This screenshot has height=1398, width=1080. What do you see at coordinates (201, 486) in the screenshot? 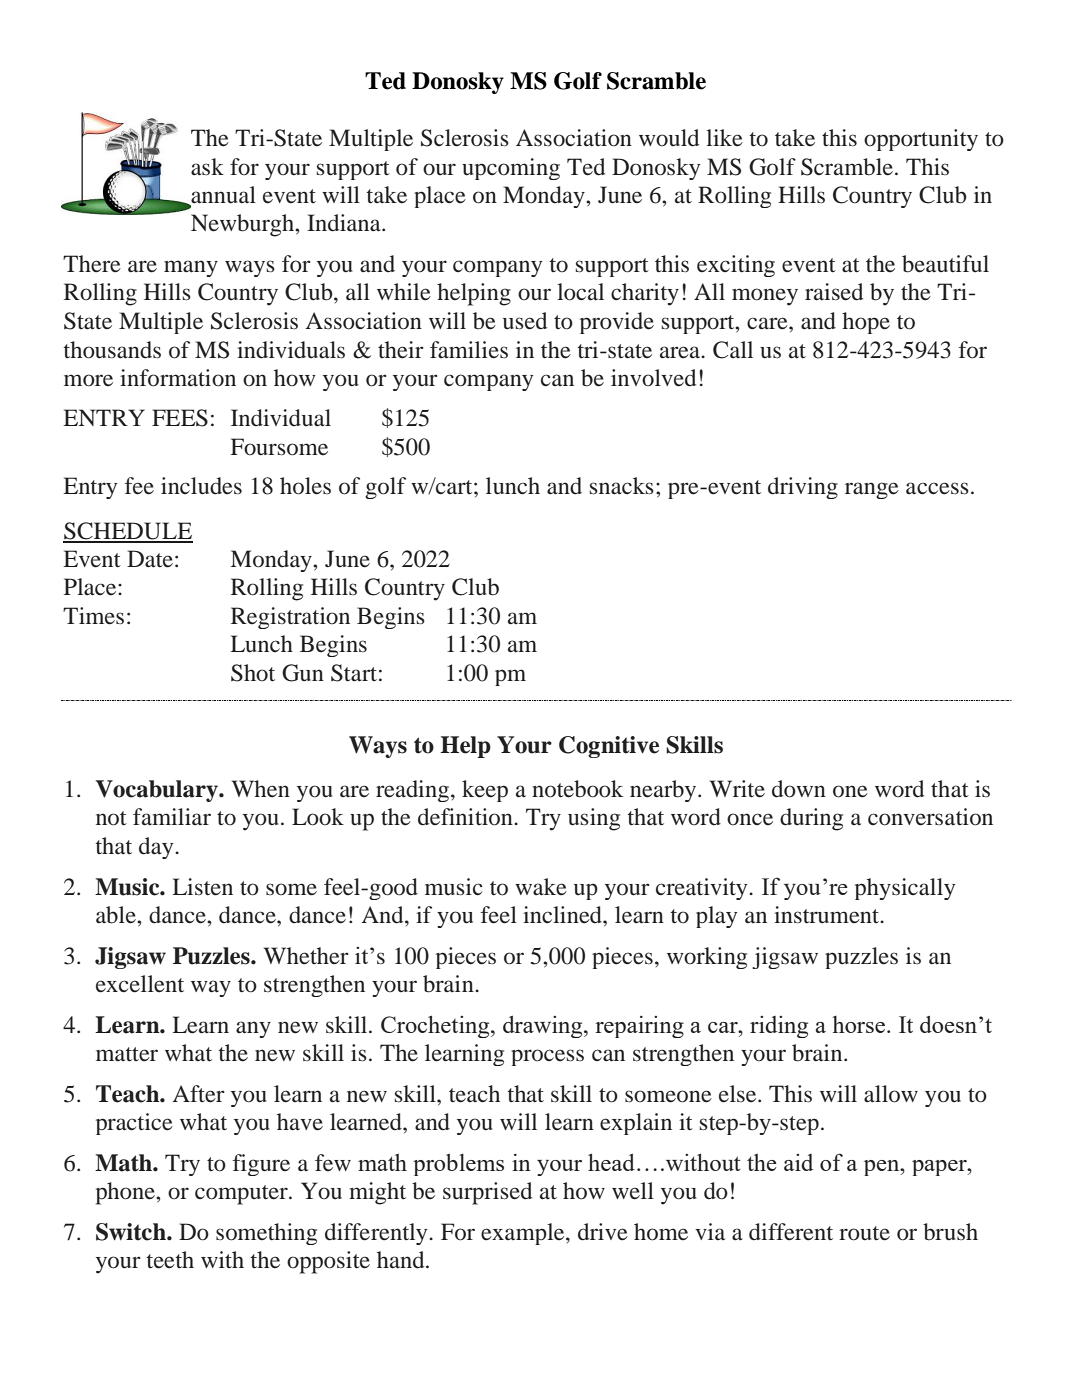
I see `includes` at bounding box center [201, 486].
